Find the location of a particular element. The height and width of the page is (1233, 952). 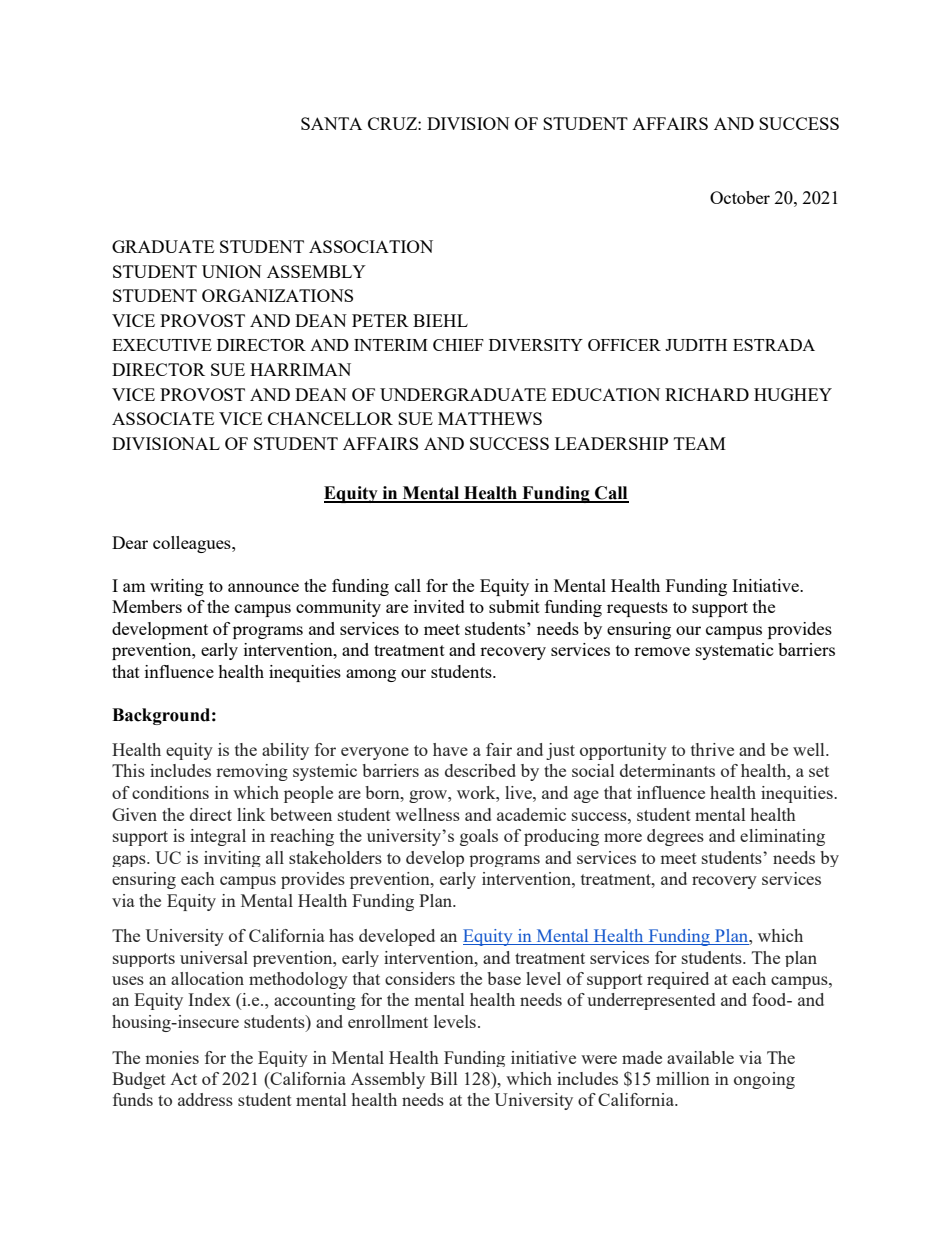

Act is located at coordinates (183, 1079).
